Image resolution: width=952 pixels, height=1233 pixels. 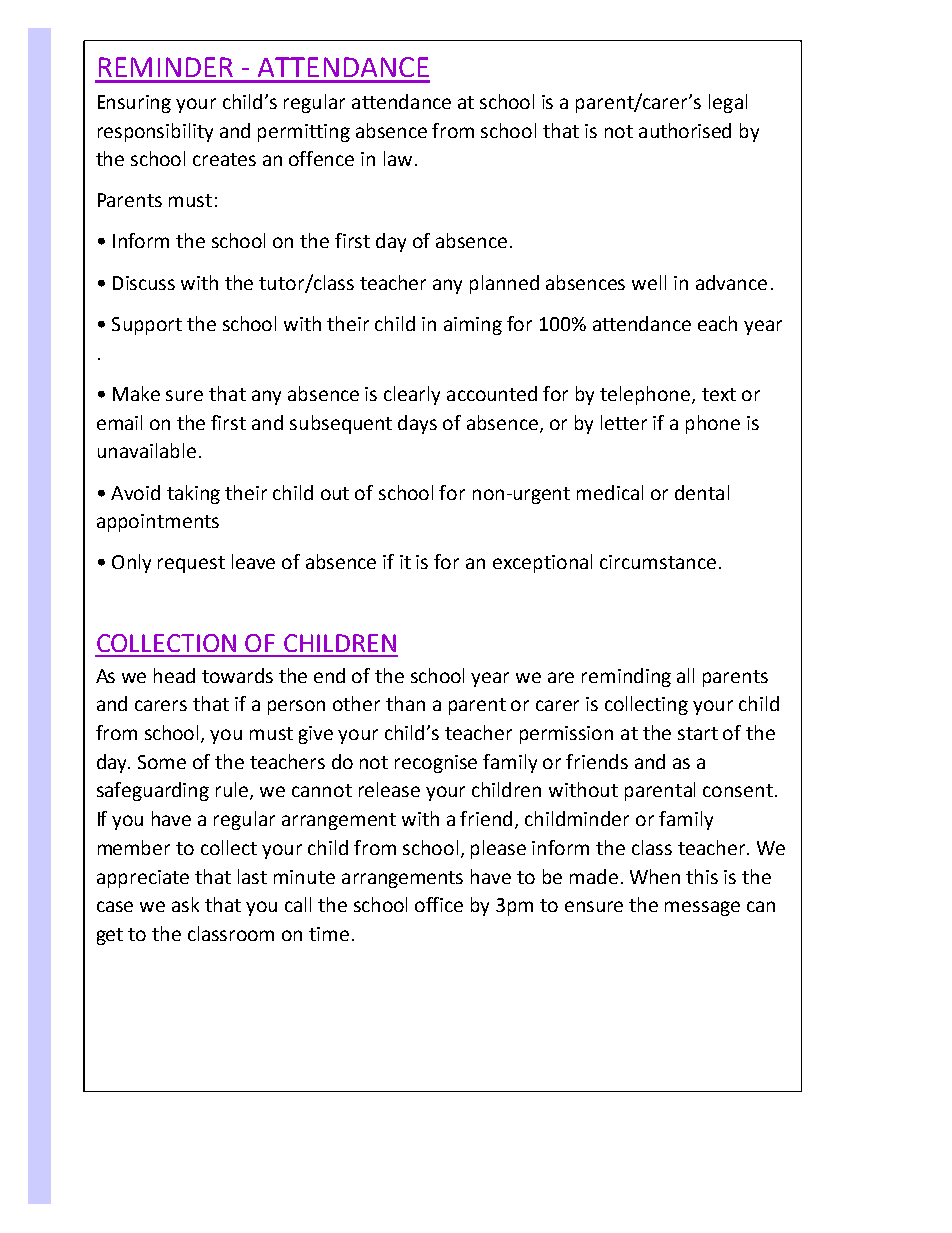 What do you see at coordinates (398, 158) in the image?
I see `law` at bounding box center [398, 158].
